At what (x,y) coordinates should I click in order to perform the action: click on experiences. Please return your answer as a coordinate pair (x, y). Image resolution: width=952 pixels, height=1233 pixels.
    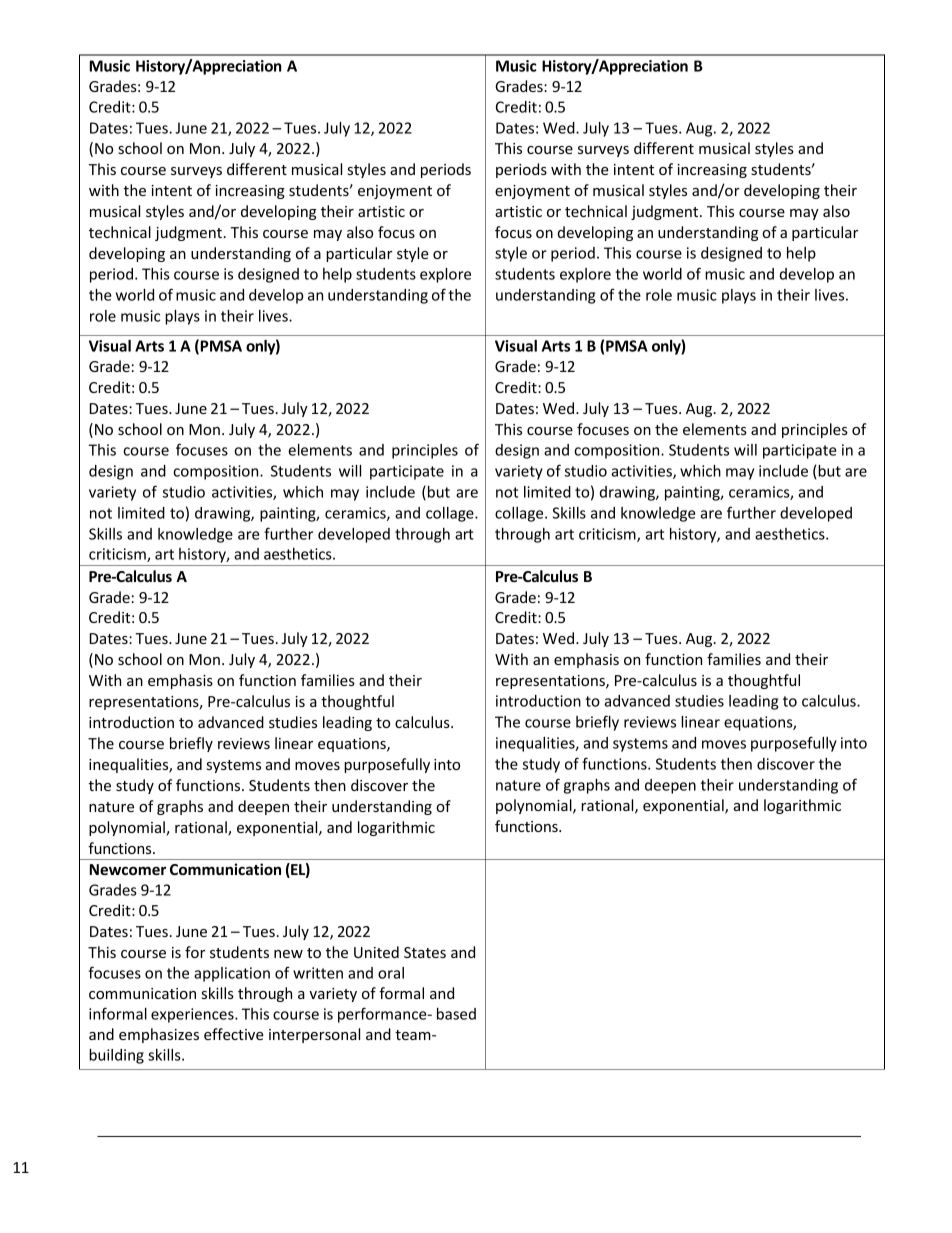
    Looking at the image, I should click on (193, 1015).
